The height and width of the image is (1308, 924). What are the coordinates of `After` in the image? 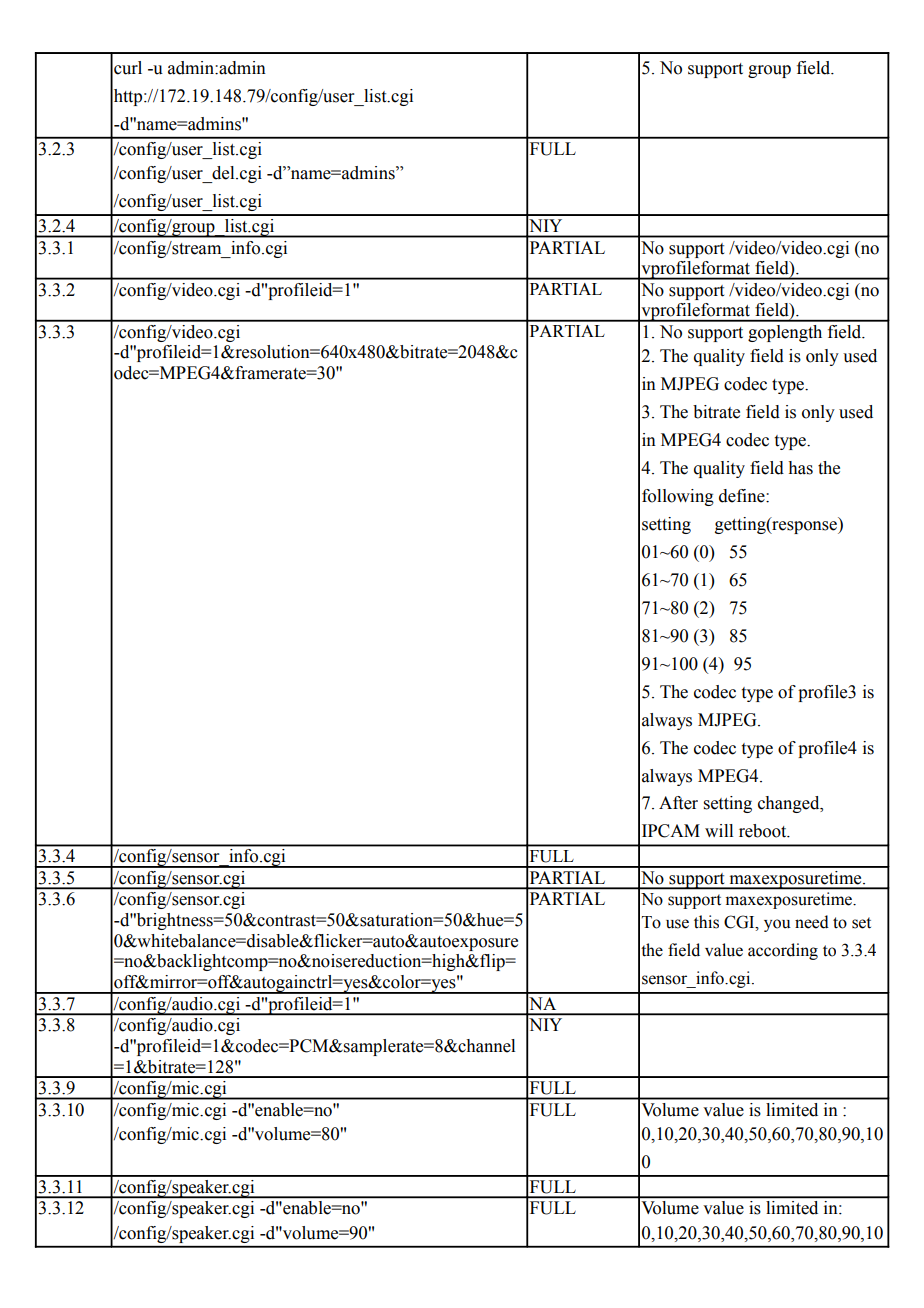 It's located at (678, 803).
